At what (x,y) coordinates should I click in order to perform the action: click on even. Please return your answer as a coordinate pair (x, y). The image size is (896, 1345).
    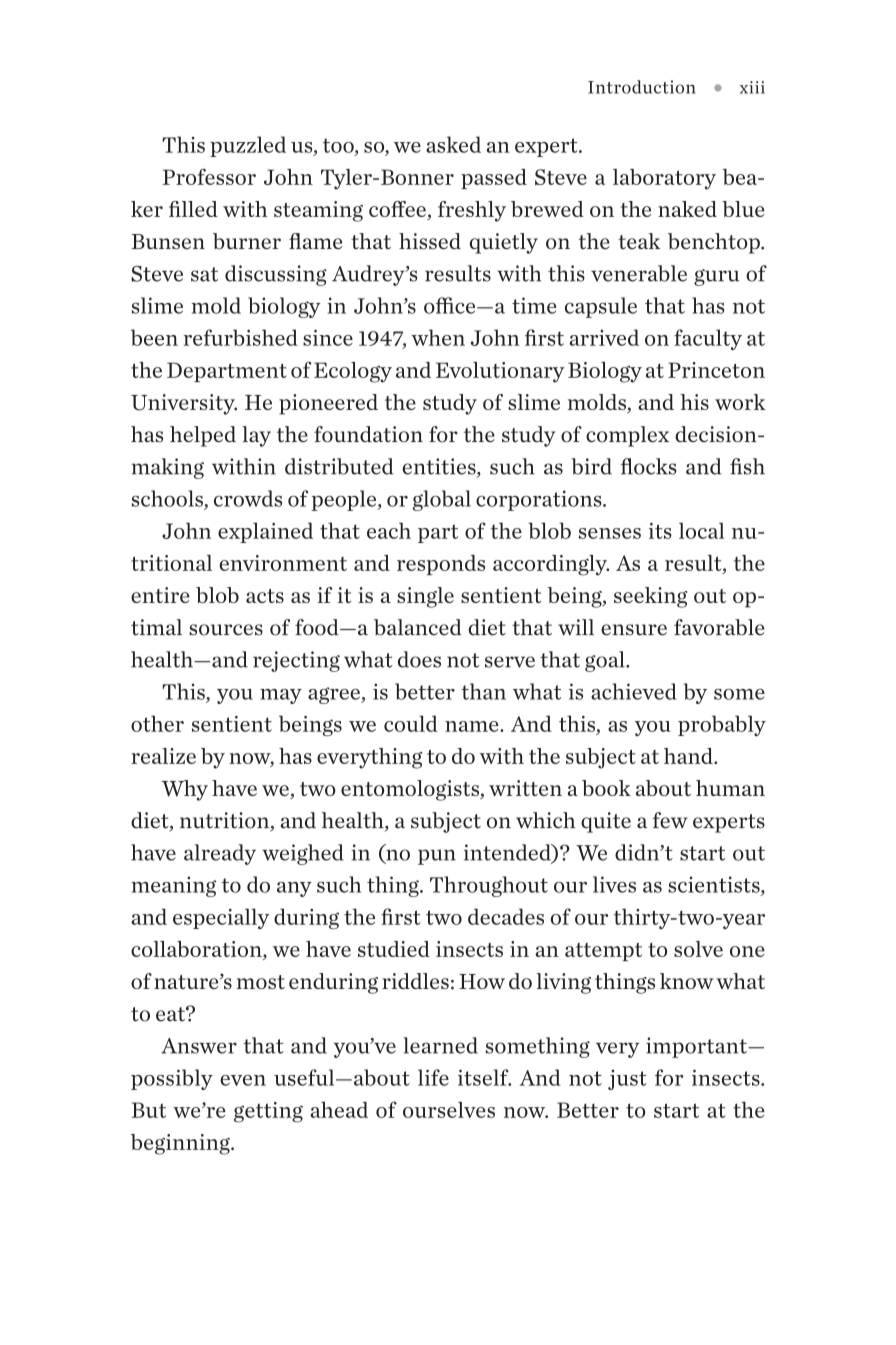
    Looking at the image, I should click on (243, 1080).
